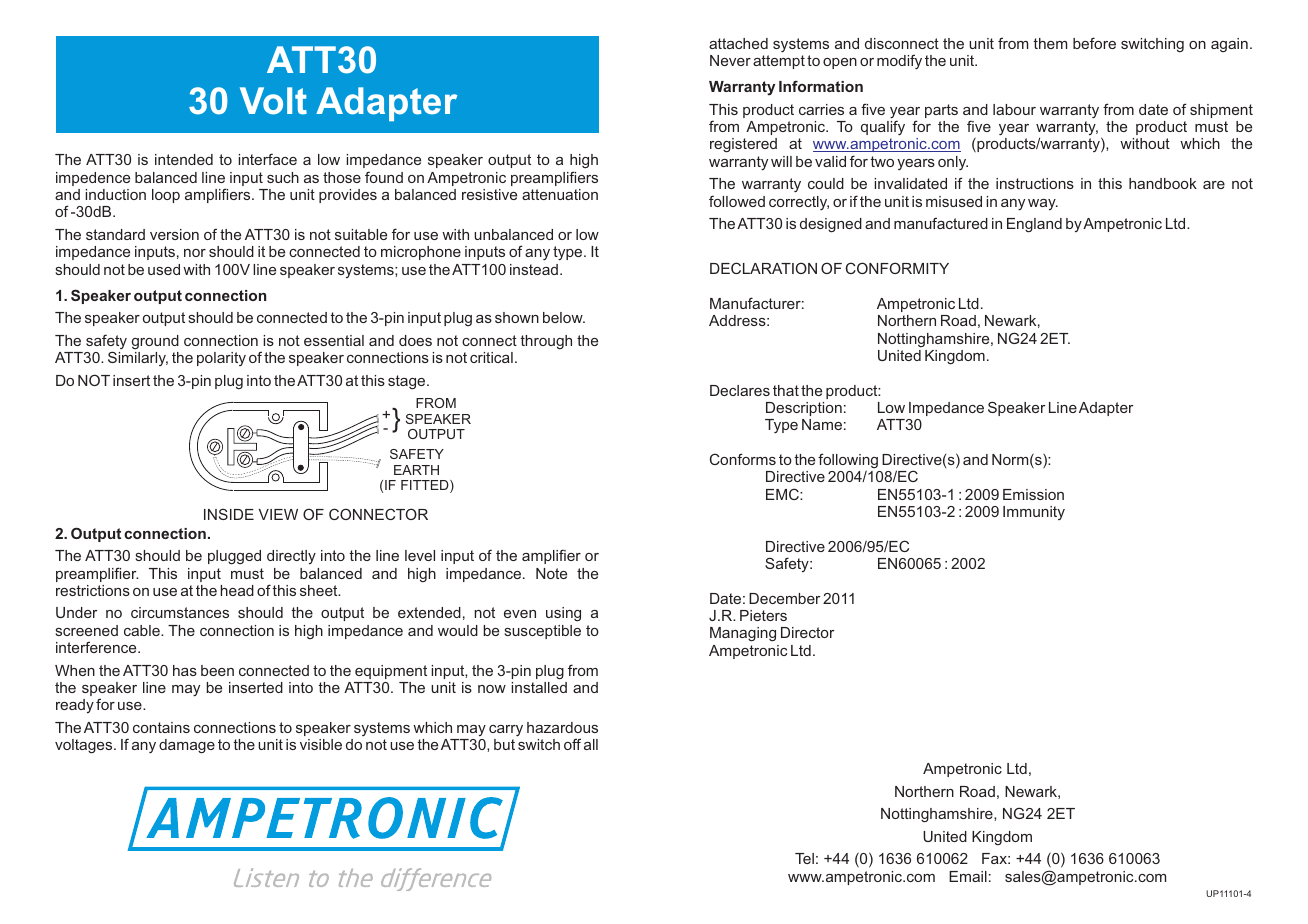 Image resolution: width=1308 pixels, height=924 pixels. Describe the element at coordinates (743, 459) in the screenshot. I see `Conforms` at that location.
